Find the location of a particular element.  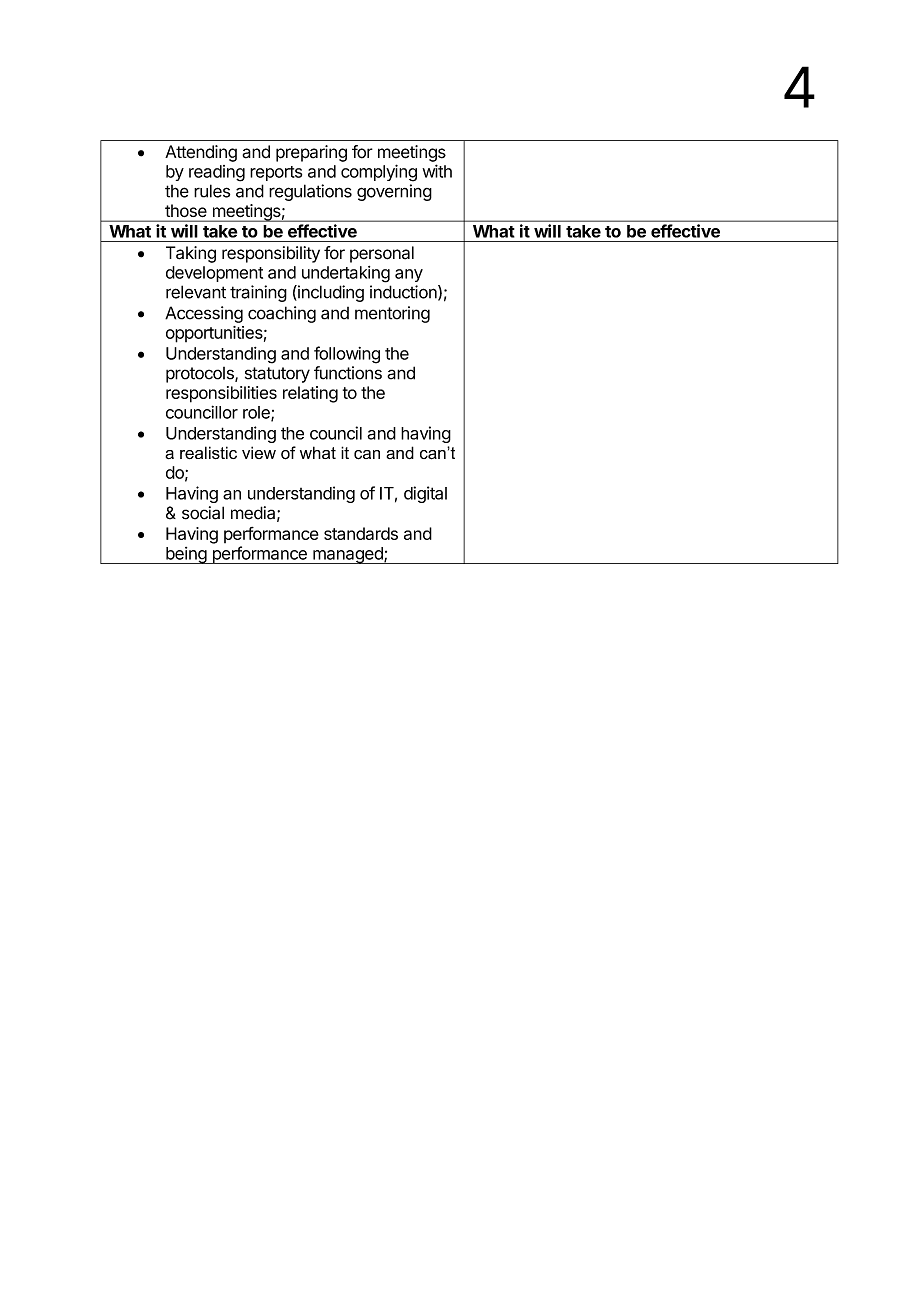

digital is located at coordinates (425, 494).
